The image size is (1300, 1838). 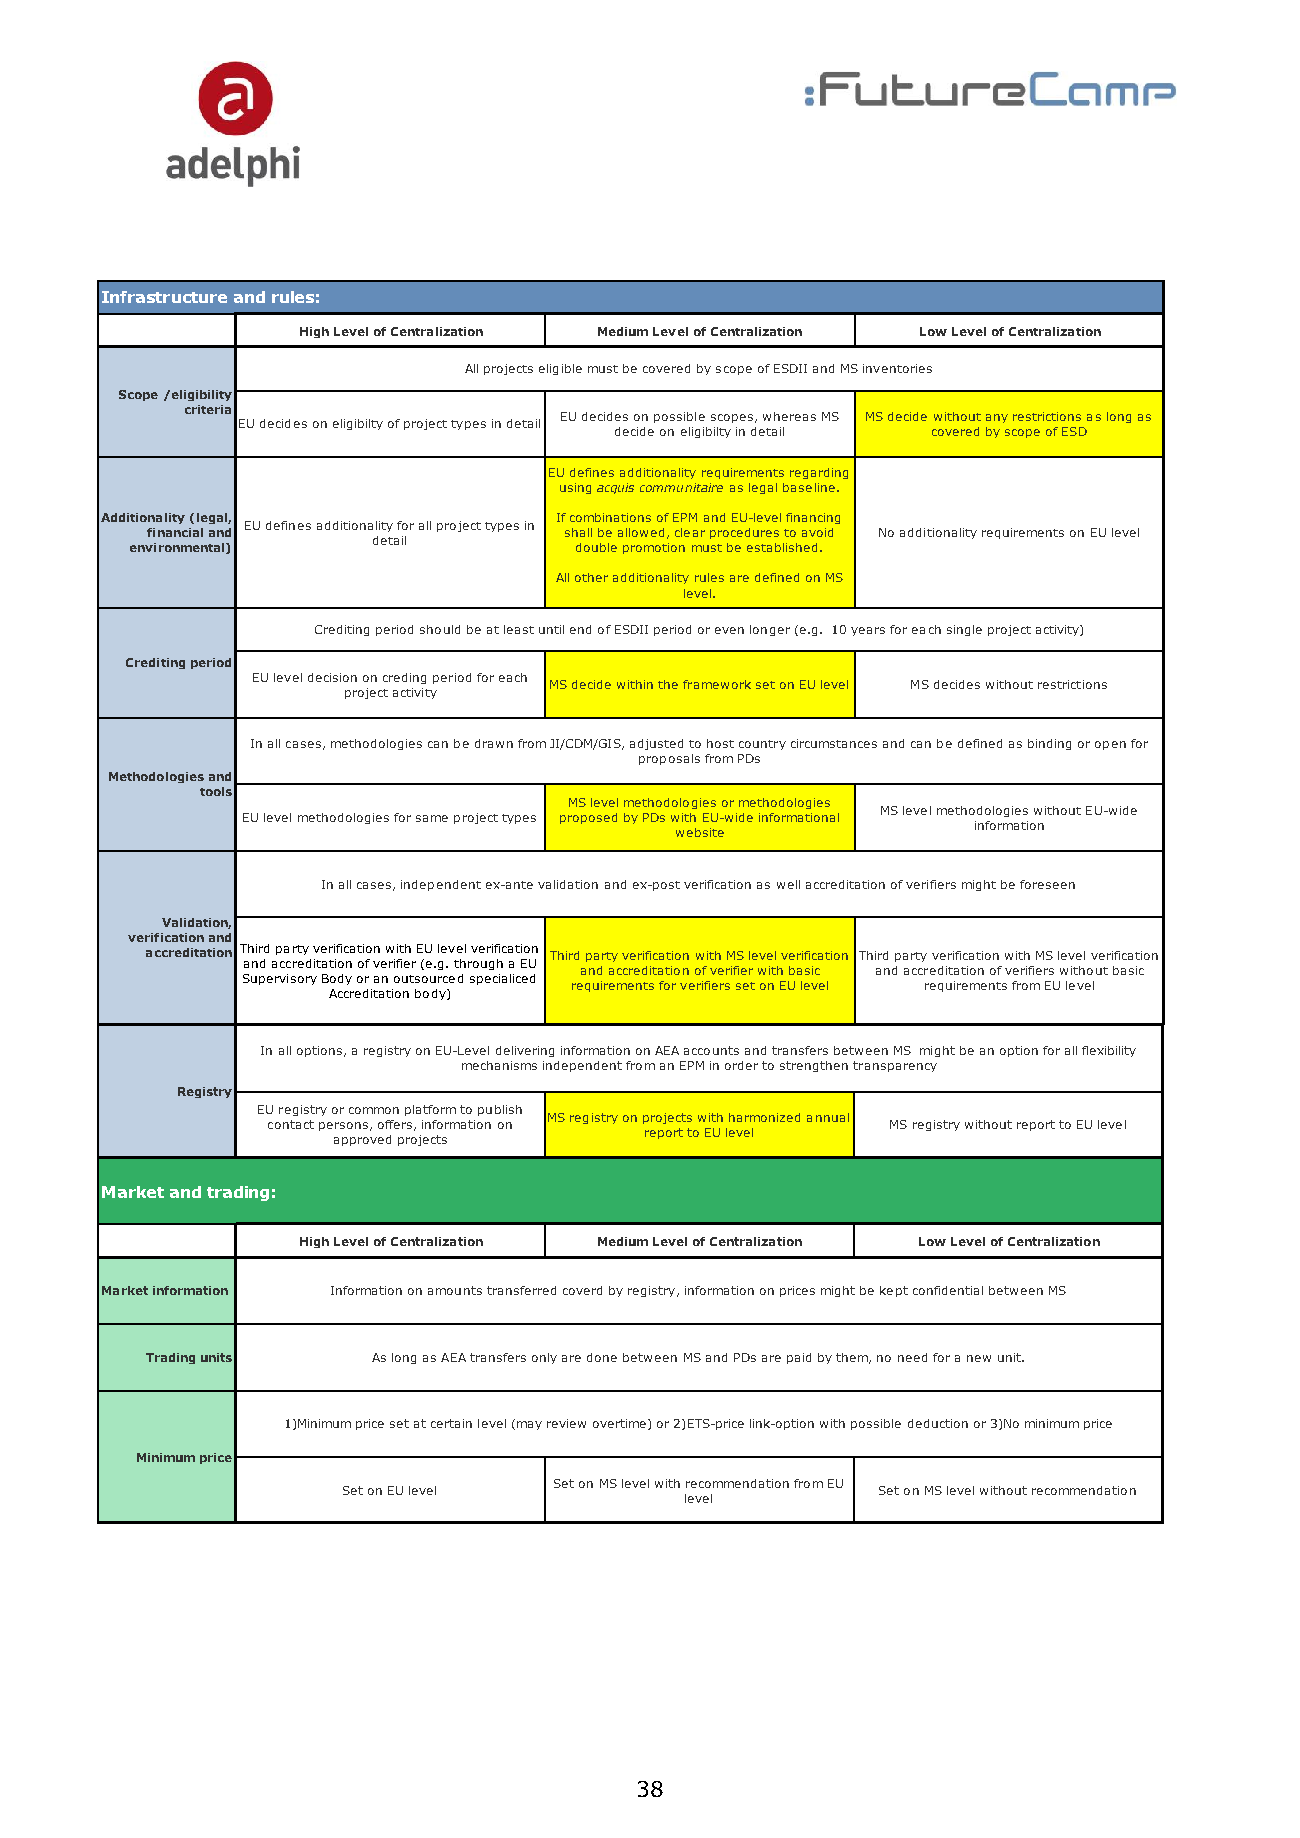 I want to click on transparency, so click(x=895, y=1066).
